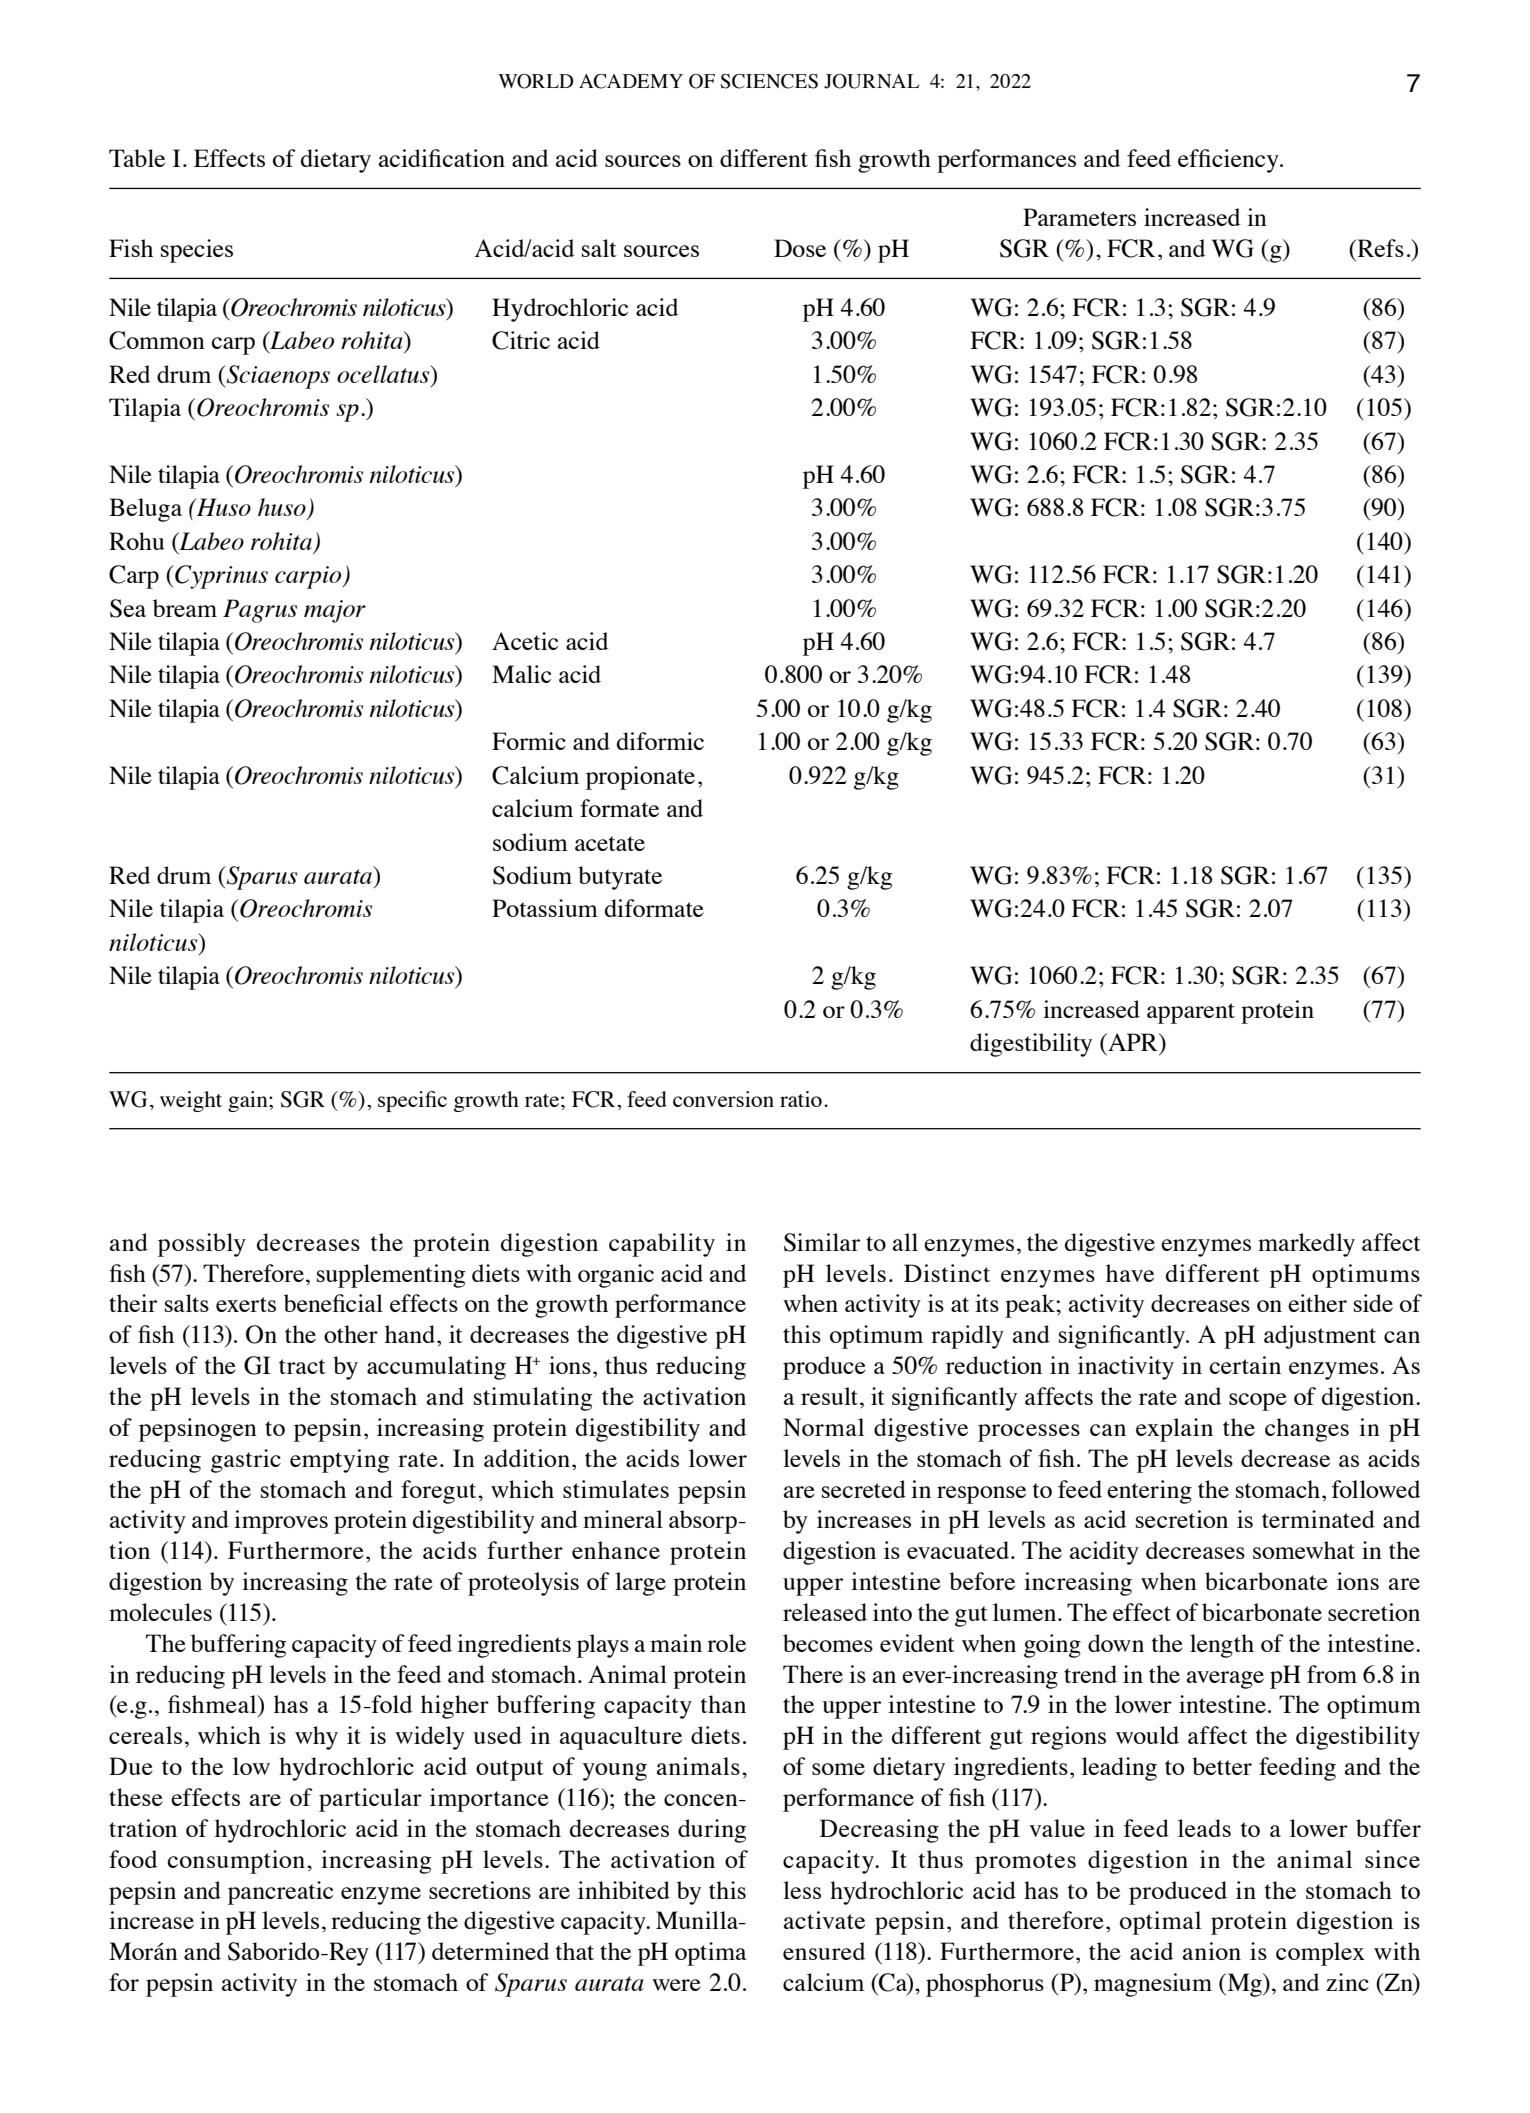  I want to click on propionate, so click(640, 778).
